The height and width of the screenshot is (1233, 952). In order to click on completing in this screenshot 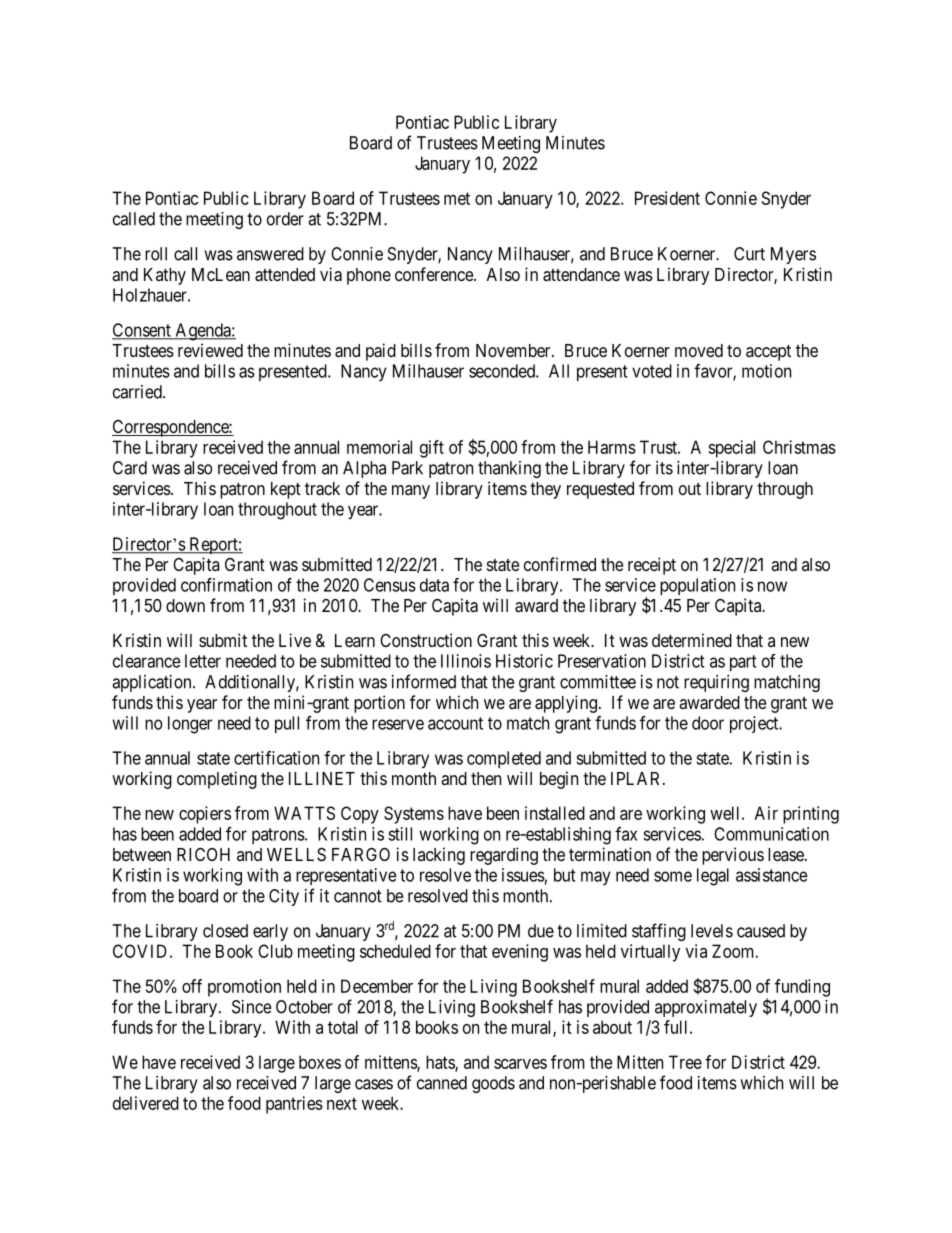, I will do `click(217, 780)`.
